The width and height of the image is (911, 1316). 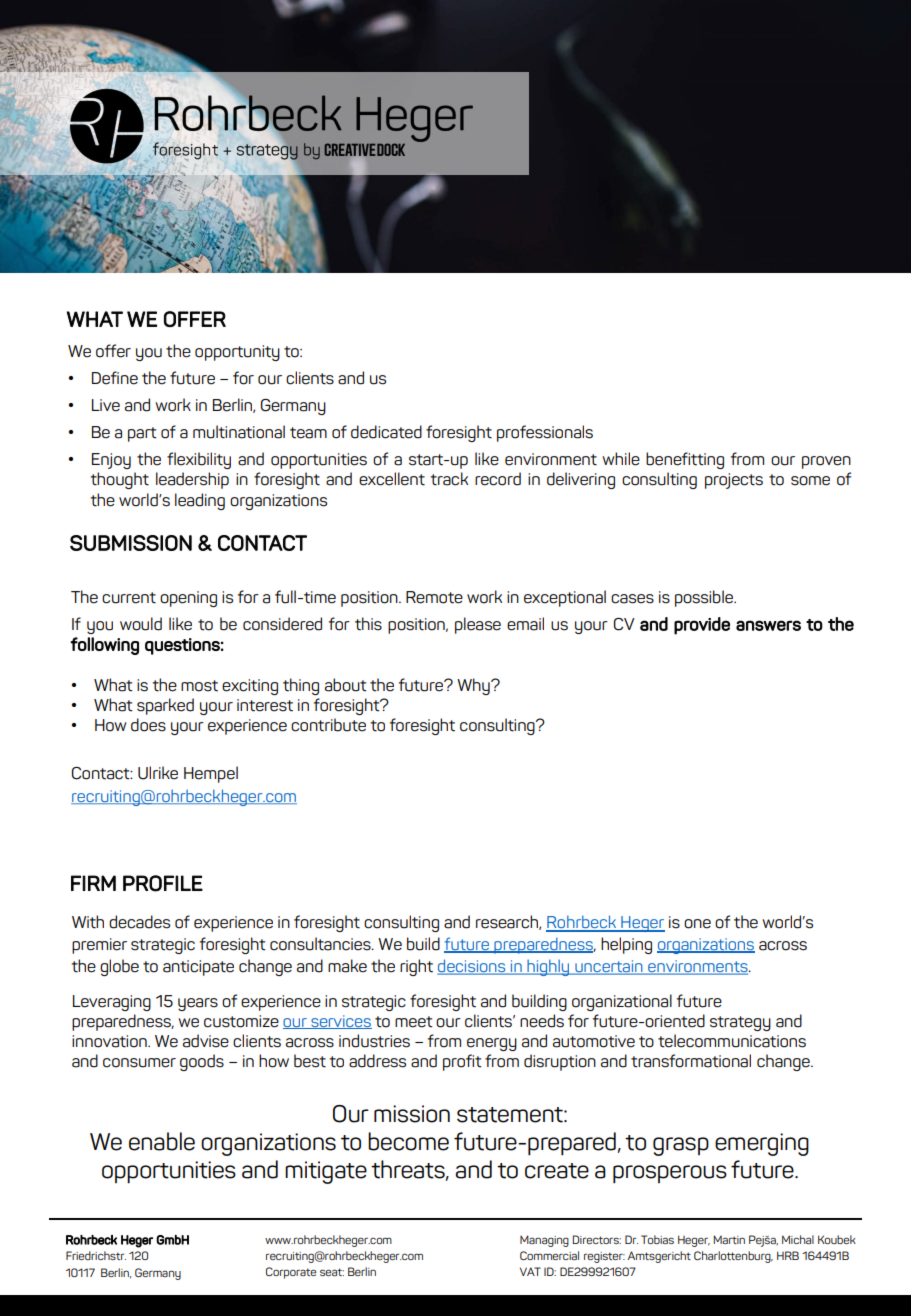 What do you see at coordinates (386, 432) in the image?
I see `dedicated` at bounding box center [386, 432].
